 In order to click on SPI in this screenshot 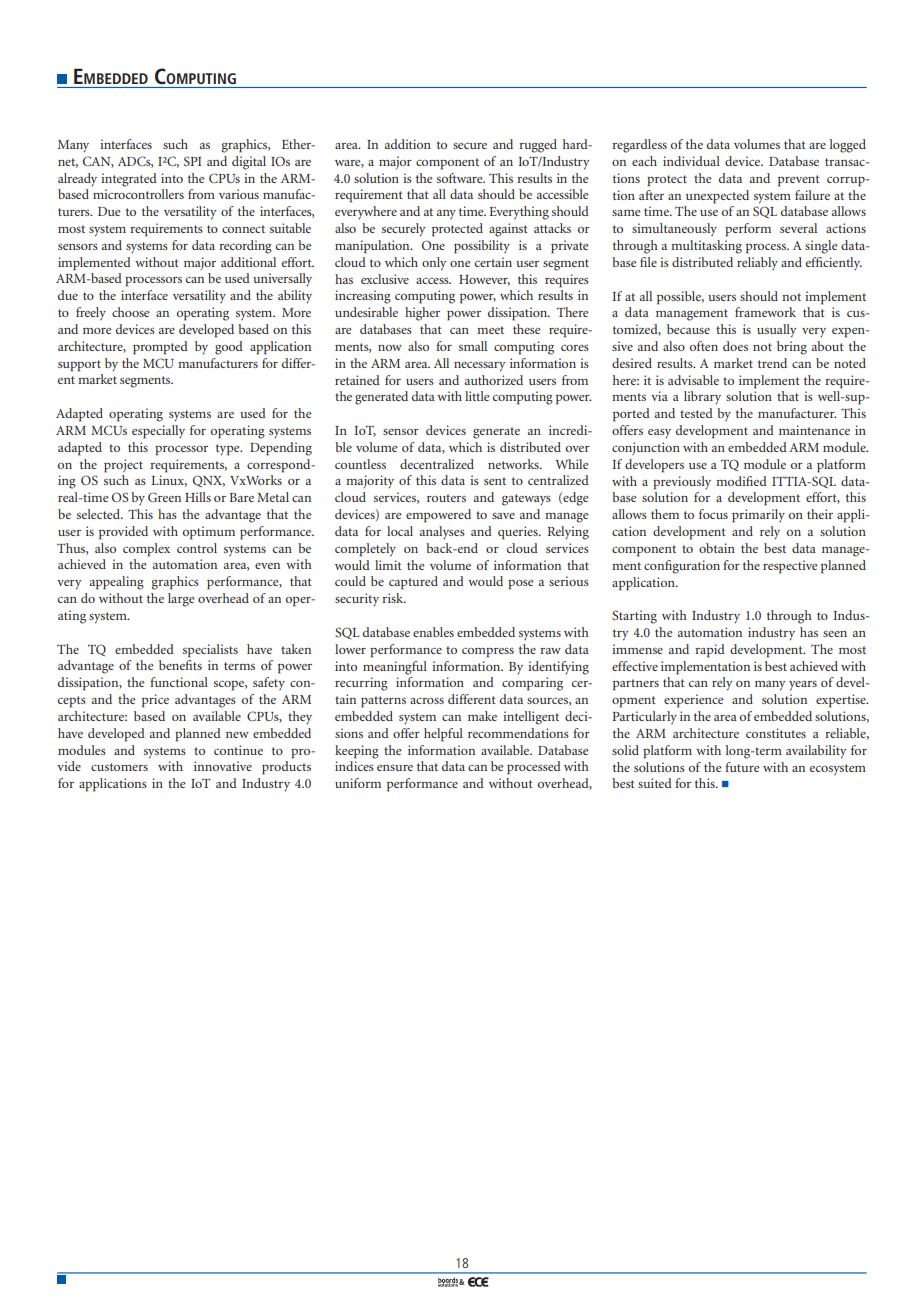, I will do `click(193, 161)`.
